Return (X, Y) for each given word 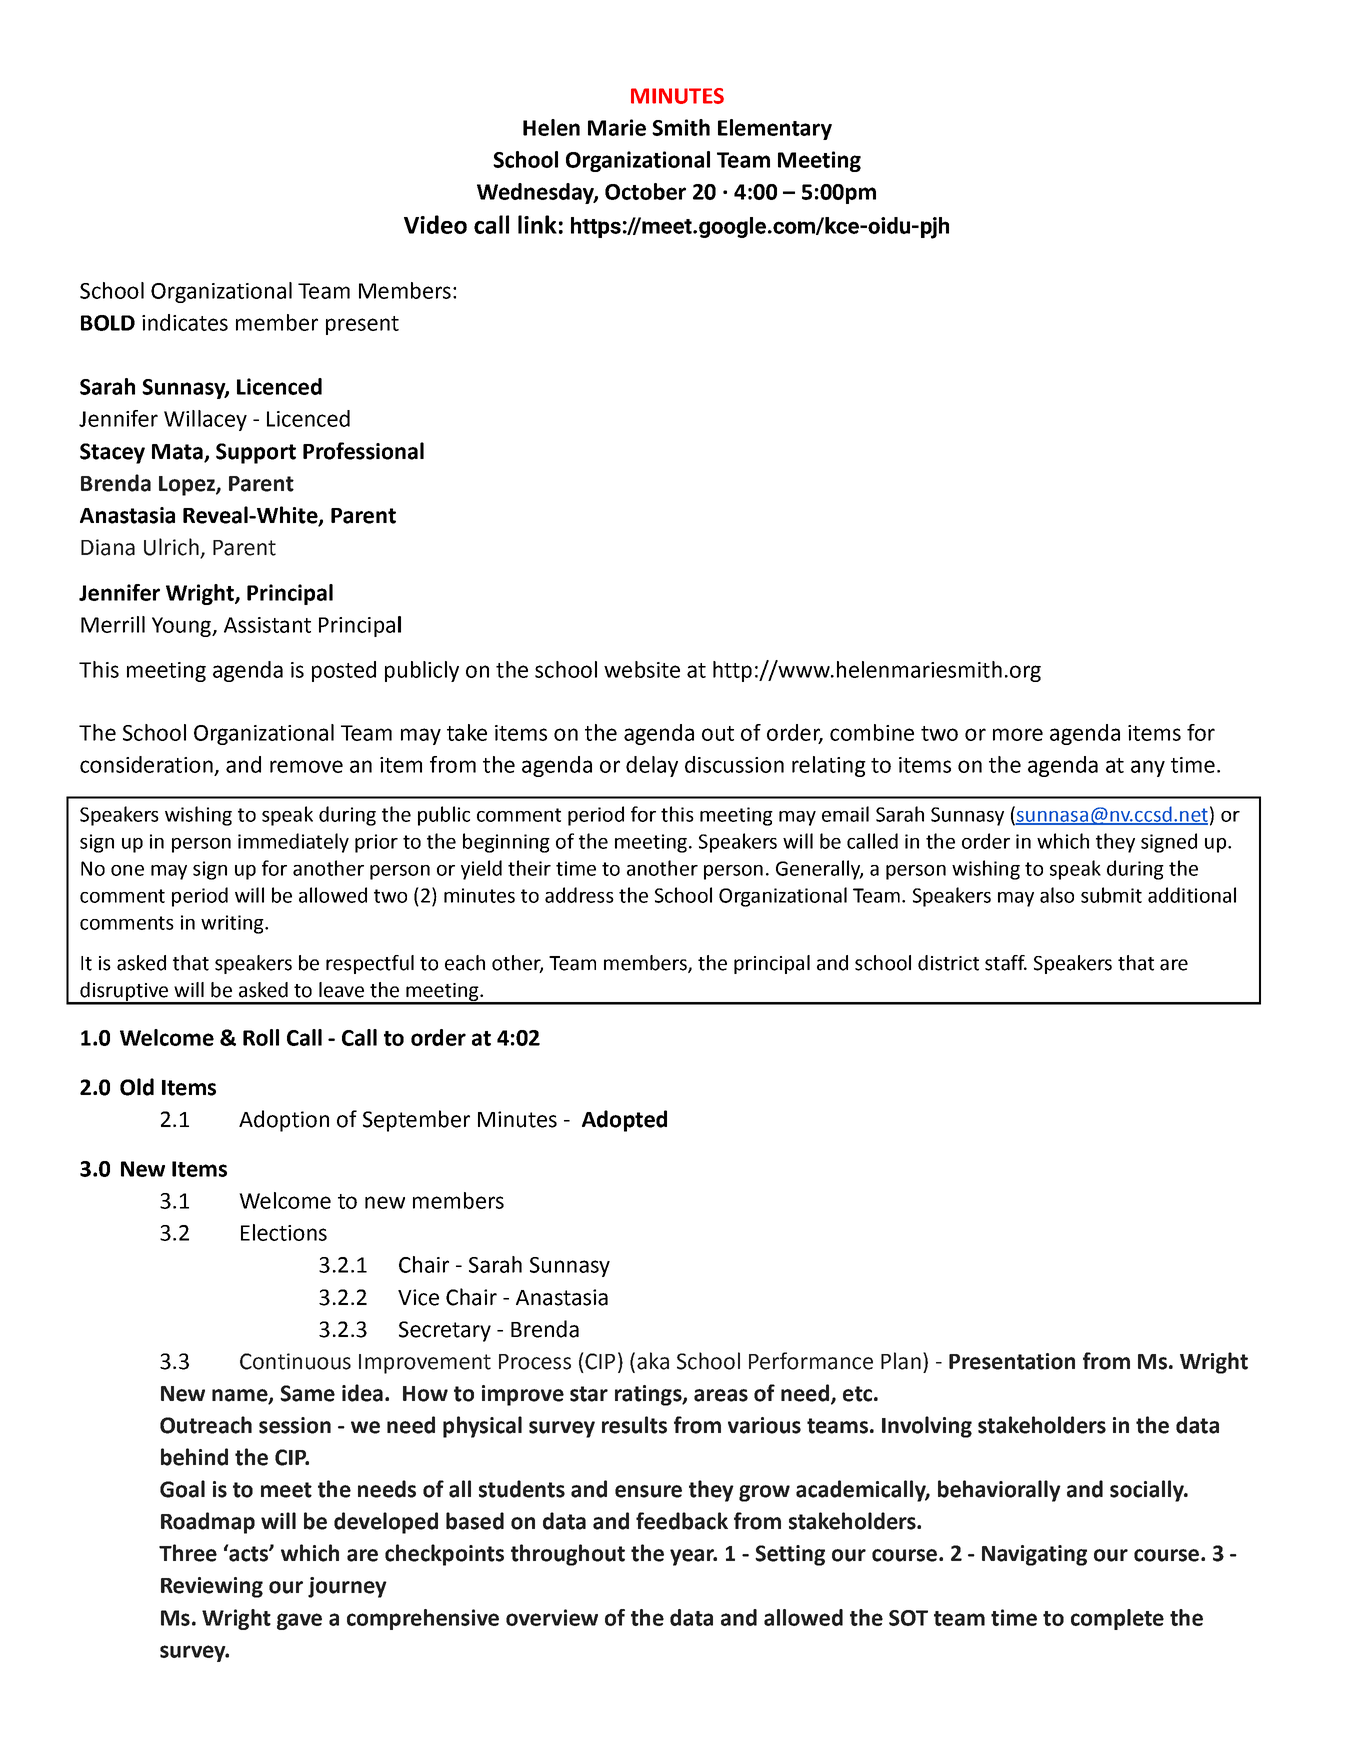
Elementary (775, 129)
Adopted (624, 1121)
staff (1006, 963)
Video (435, 224)
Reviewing (212, 1587)
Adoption (284, 1121)
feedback (682, 1521)
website (642, 669)
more (1018, 734)
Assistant (267, 625)
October (645, 191)
